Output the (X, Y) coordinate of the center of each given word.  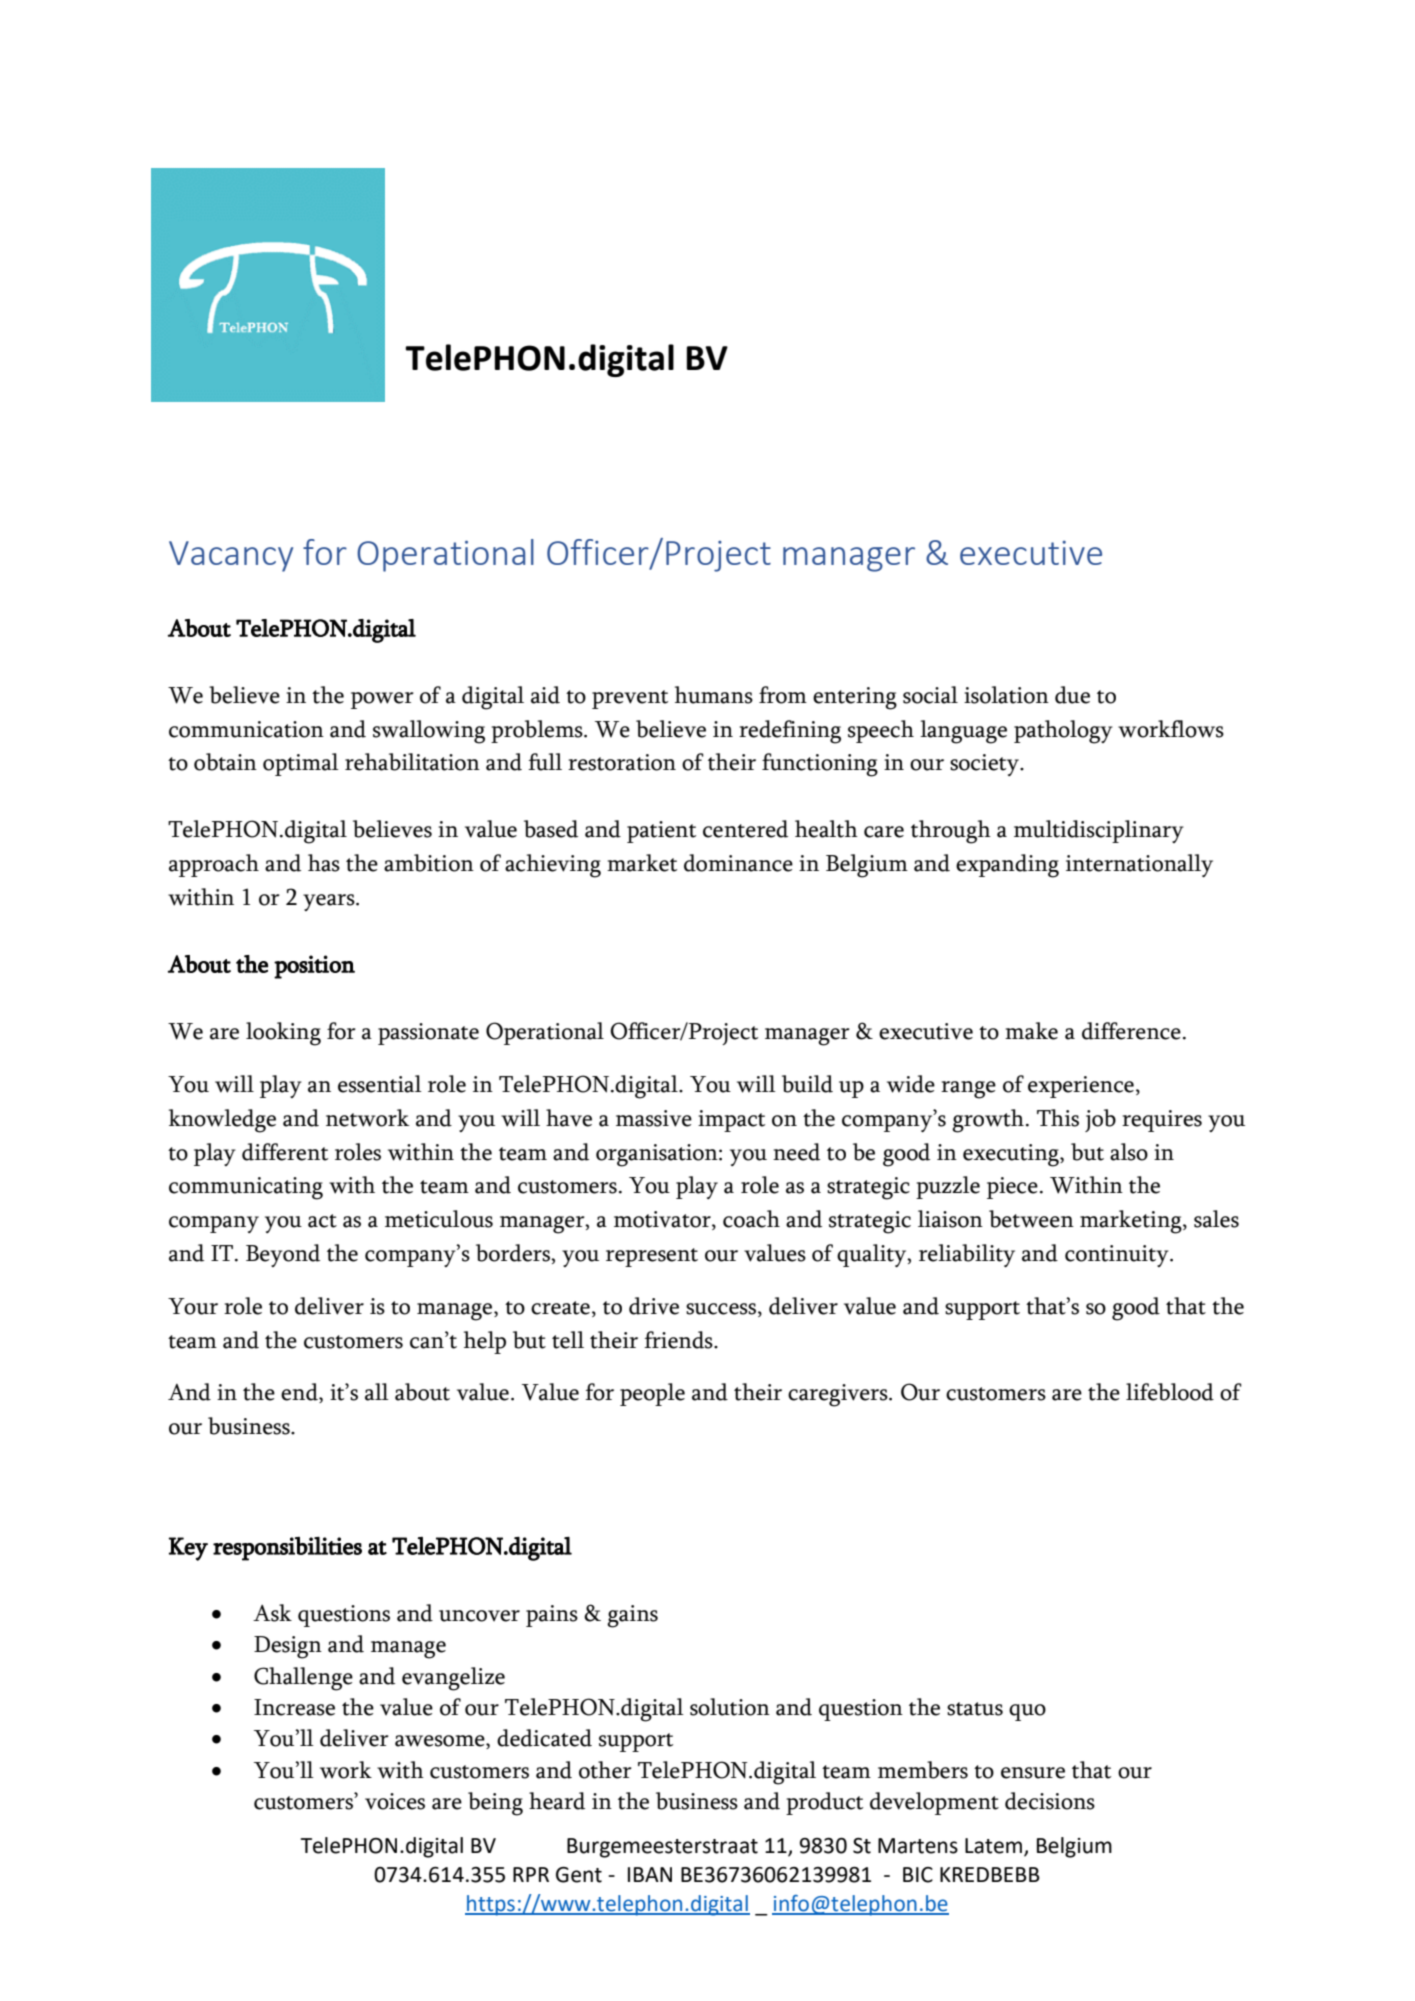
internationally (1139, 865)
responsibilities (287, 1549)
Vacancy (231, 556)
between (1031, 1219)
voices (395, 1801)
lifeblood (1170, 1392)
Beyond (283, 1255)
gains (632, 1616)
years (330, 902)
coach (751, 1219)
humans (714, 695)
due (1072, 695)
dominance (738, 863)
